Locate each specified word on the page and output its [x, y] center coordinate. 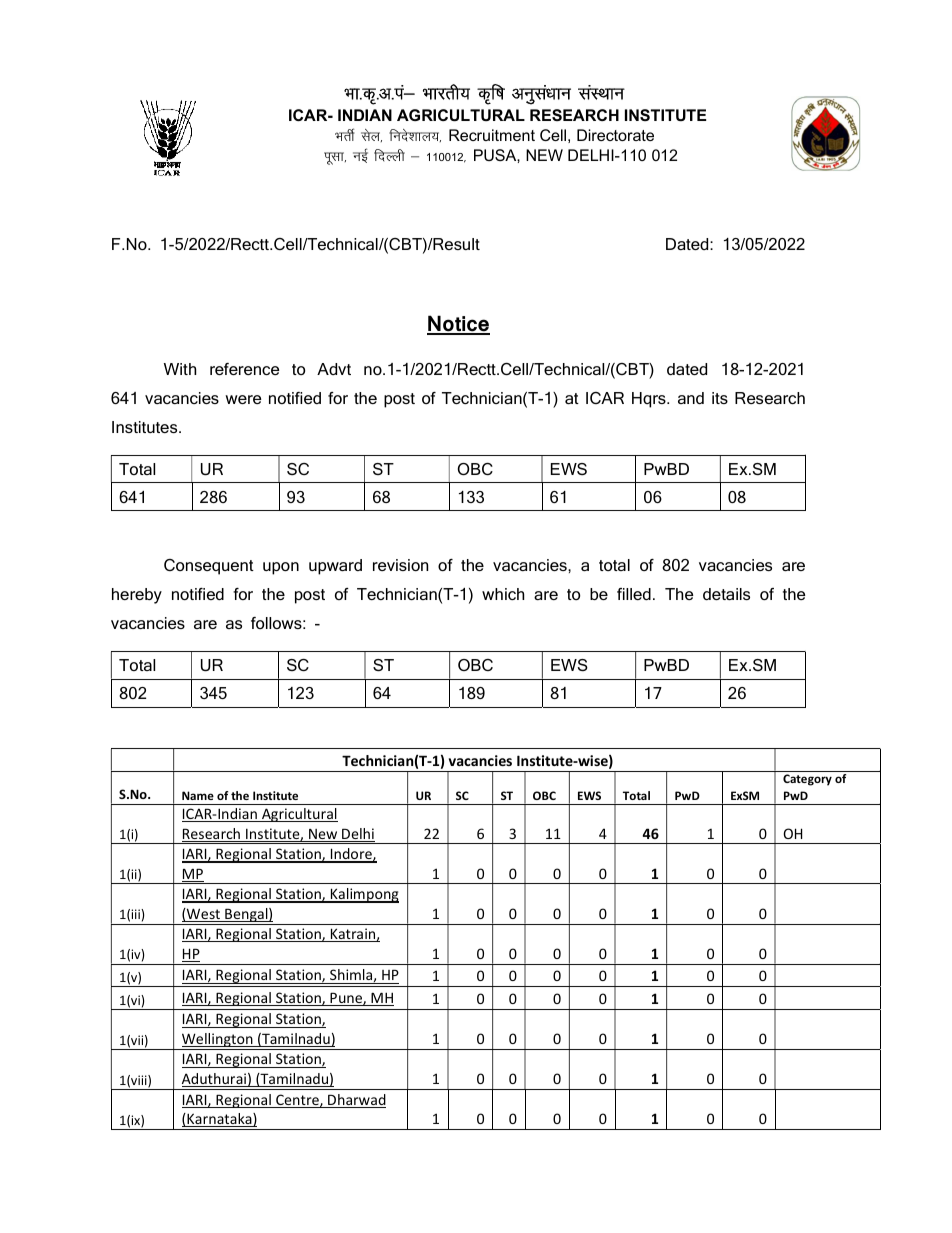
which [503, 594]
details [726, 594]
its [720, 398]
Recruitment [492, 135]
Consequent [209, 567]
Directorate [615, 135]
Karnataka [219, 1120]
